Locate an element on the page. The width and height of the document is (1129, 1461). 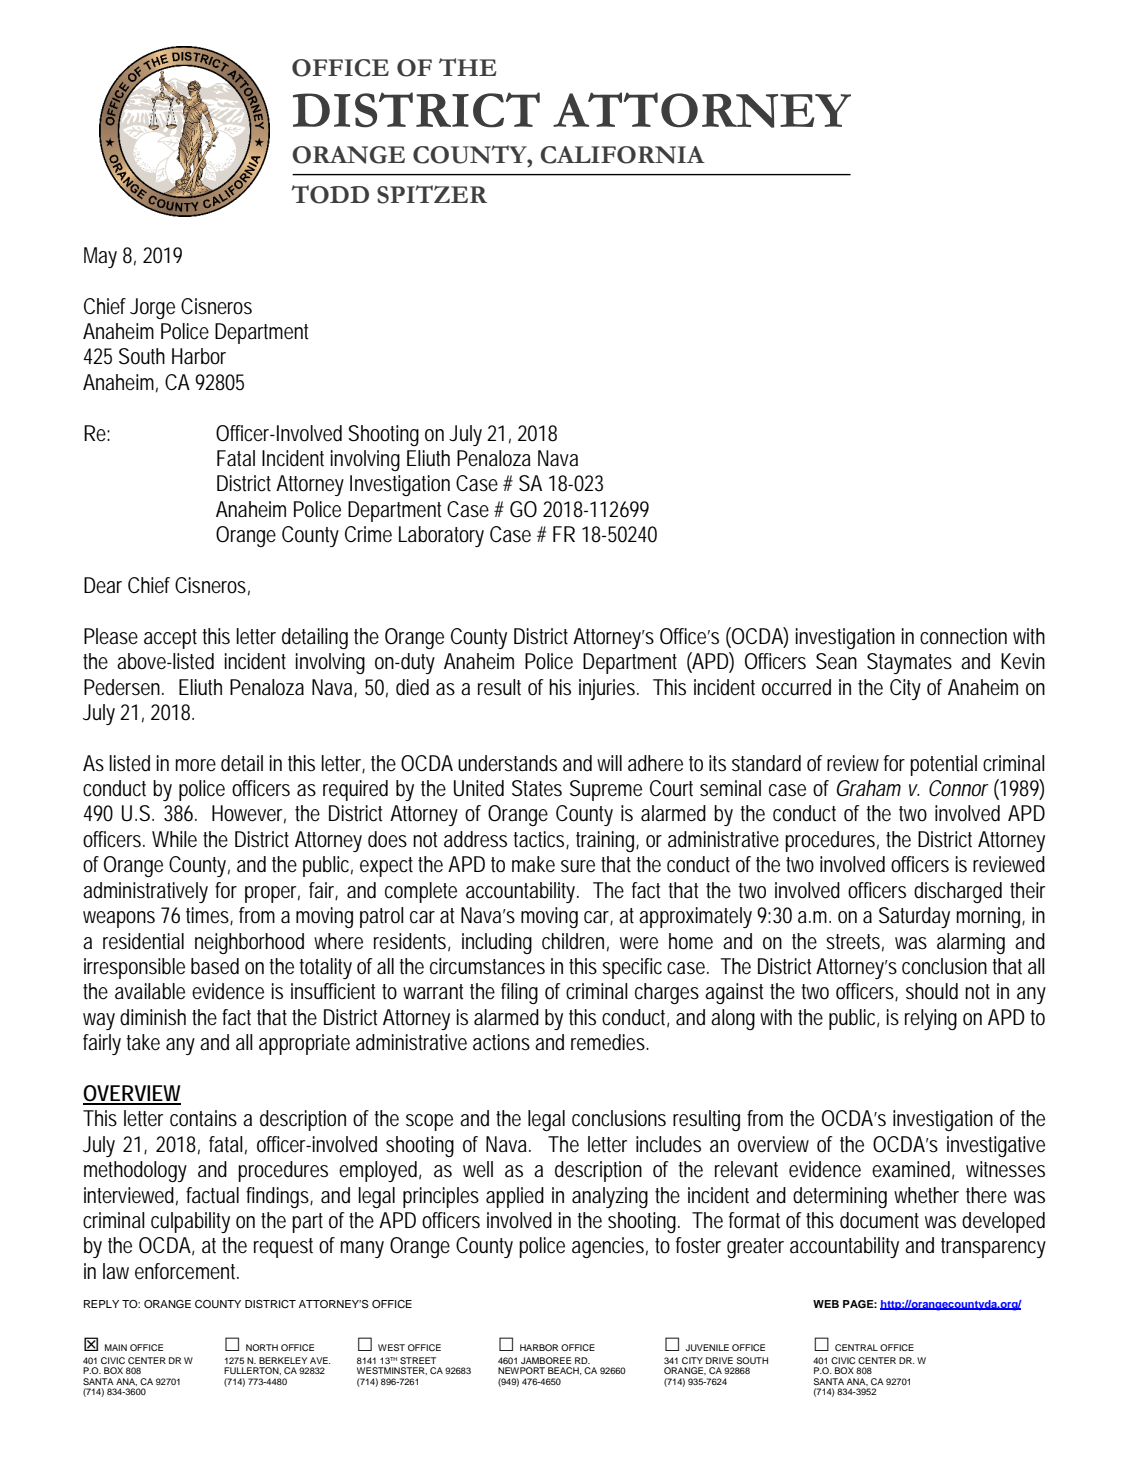
potential is located at coordinates (943, 765).
